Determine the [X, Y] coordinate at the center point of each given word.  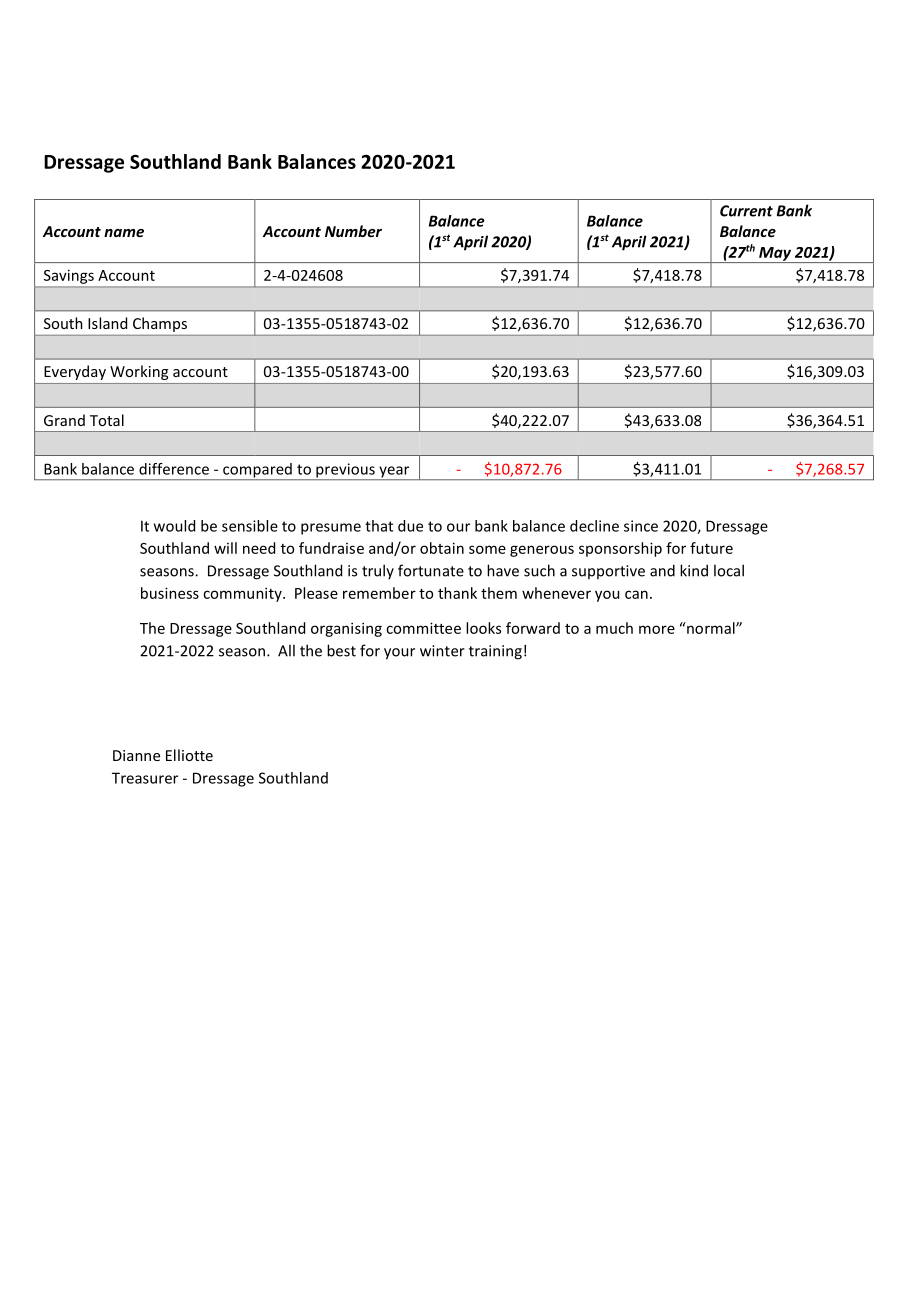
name [124, 233]
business [170, 593]
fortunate [431, 570]
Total [107, 420]
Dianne [136, 755]
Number [353, 231]
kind [694, 570]
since [641, 526]
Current [746, 211]
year [394, 473]
